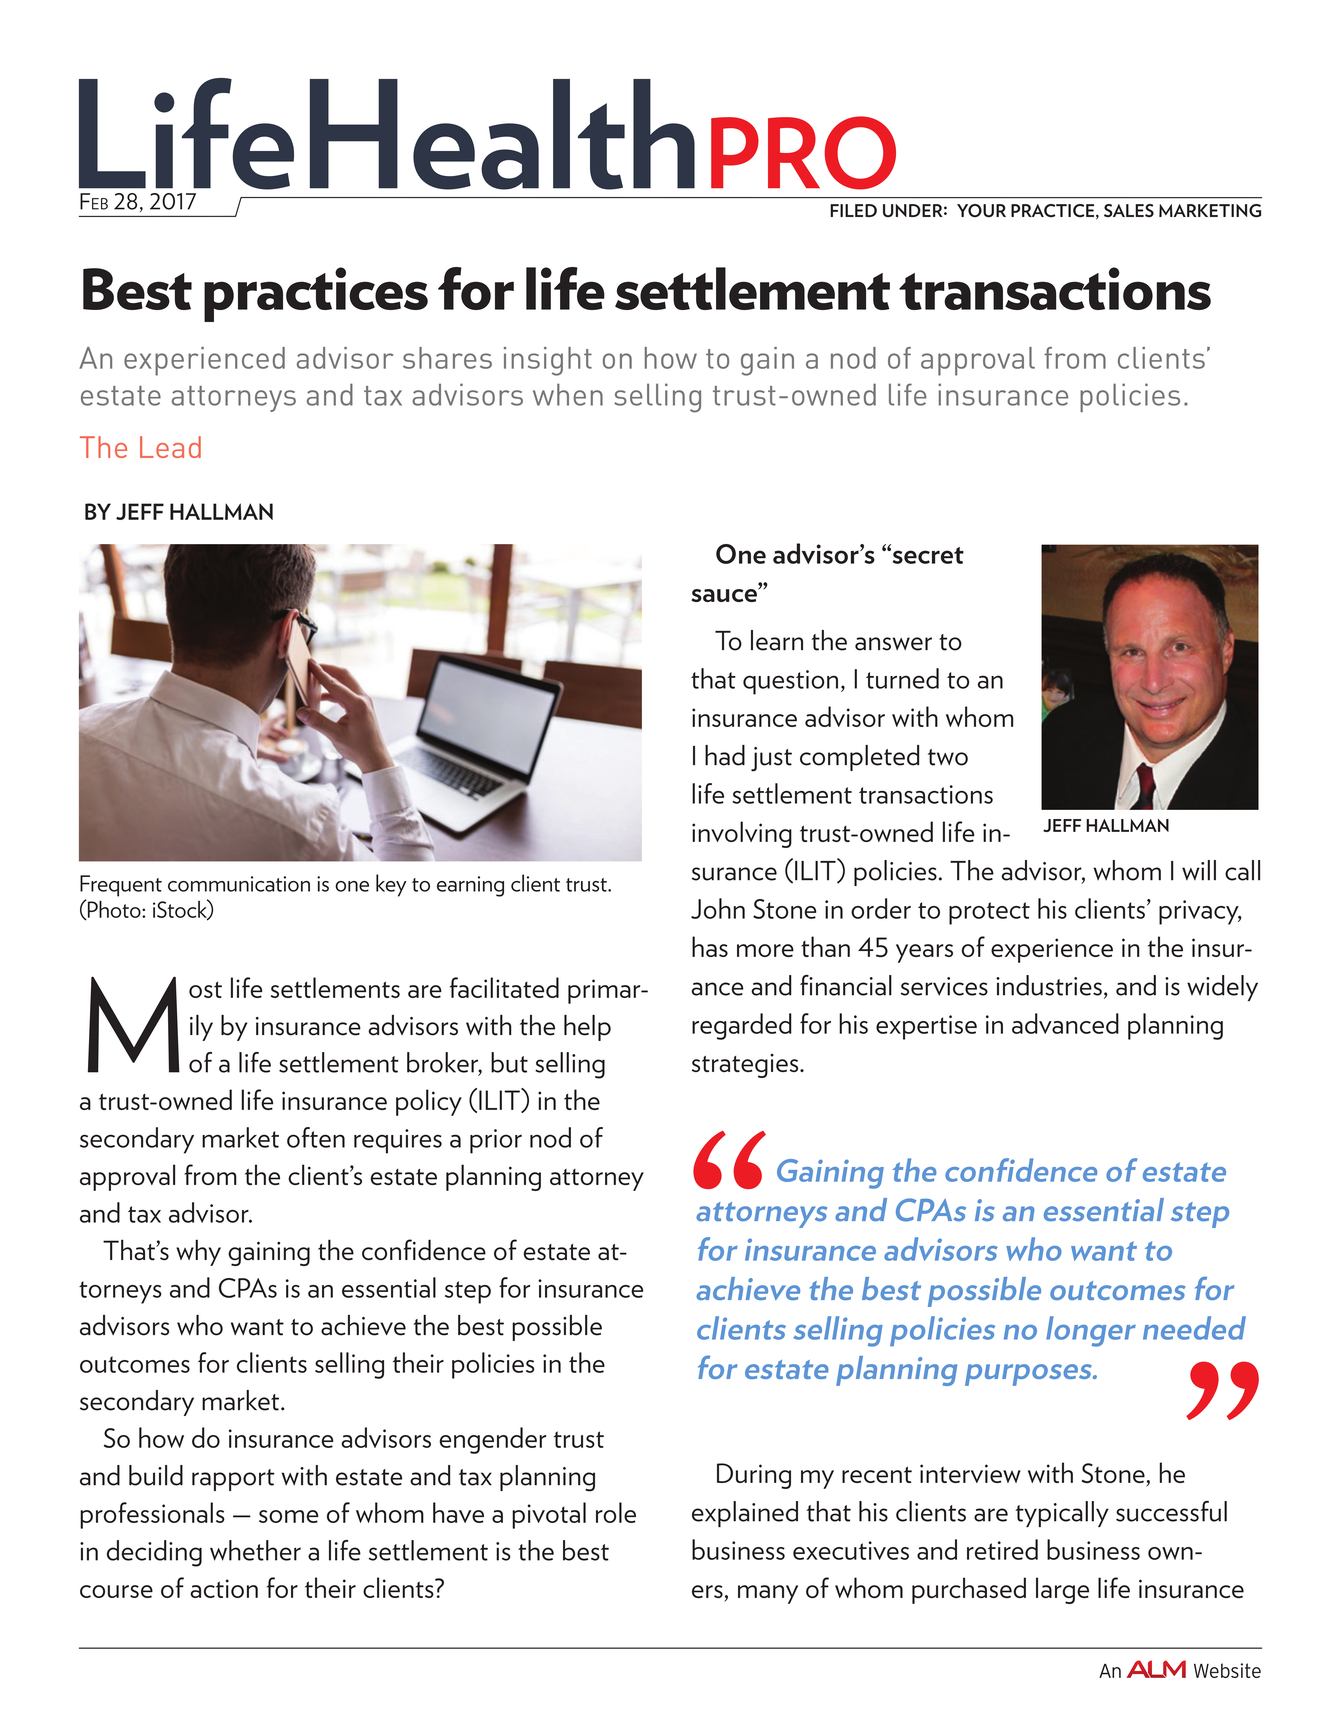 The height and width of the page is (1736, 1341). I want to click on protect, so click(989, 913).
